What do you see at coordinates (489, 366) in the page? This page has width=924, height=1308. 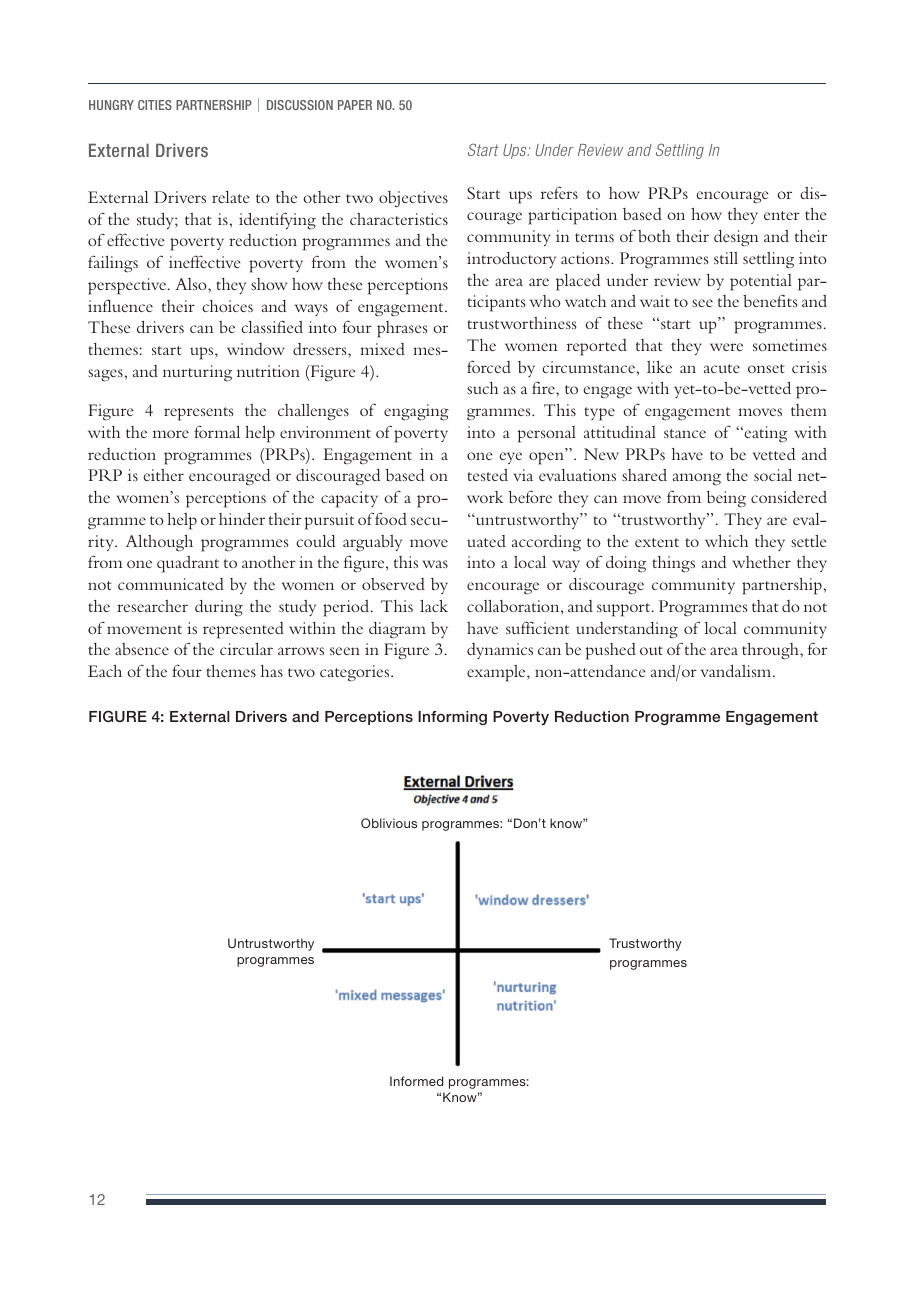 I see `forced` at bounding box center [489, 366].
